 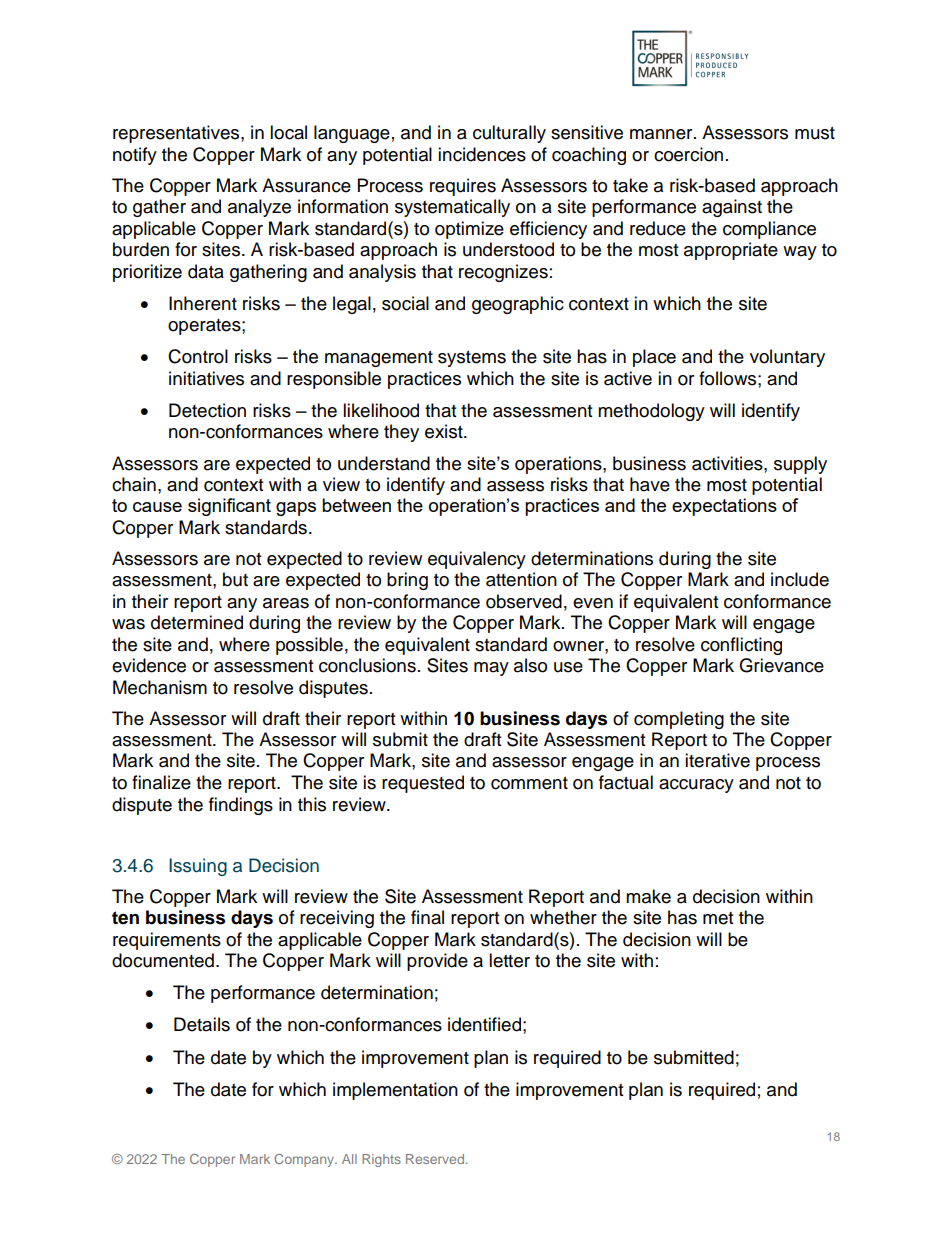 I want to click on representatives, so click(x=177, y=134).
